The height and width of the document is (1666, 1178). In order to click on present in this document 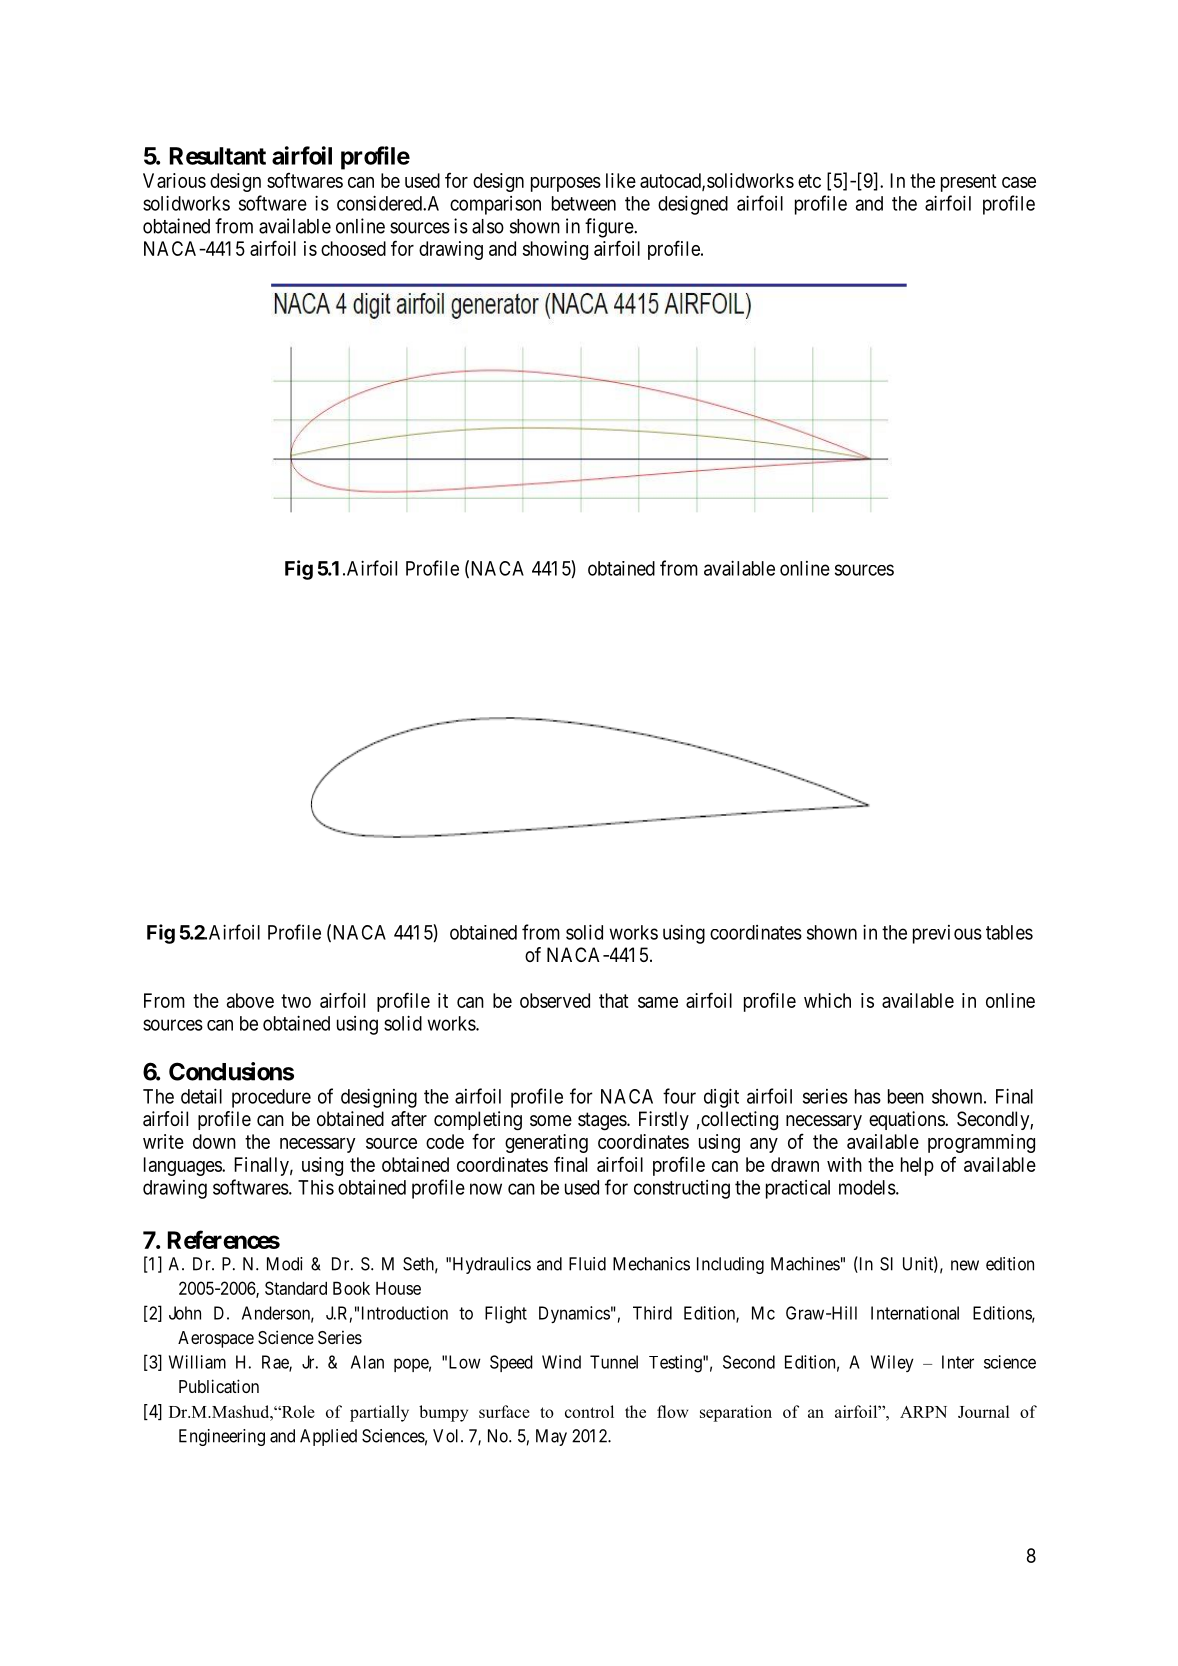, I will do `click(969, 183)`.
